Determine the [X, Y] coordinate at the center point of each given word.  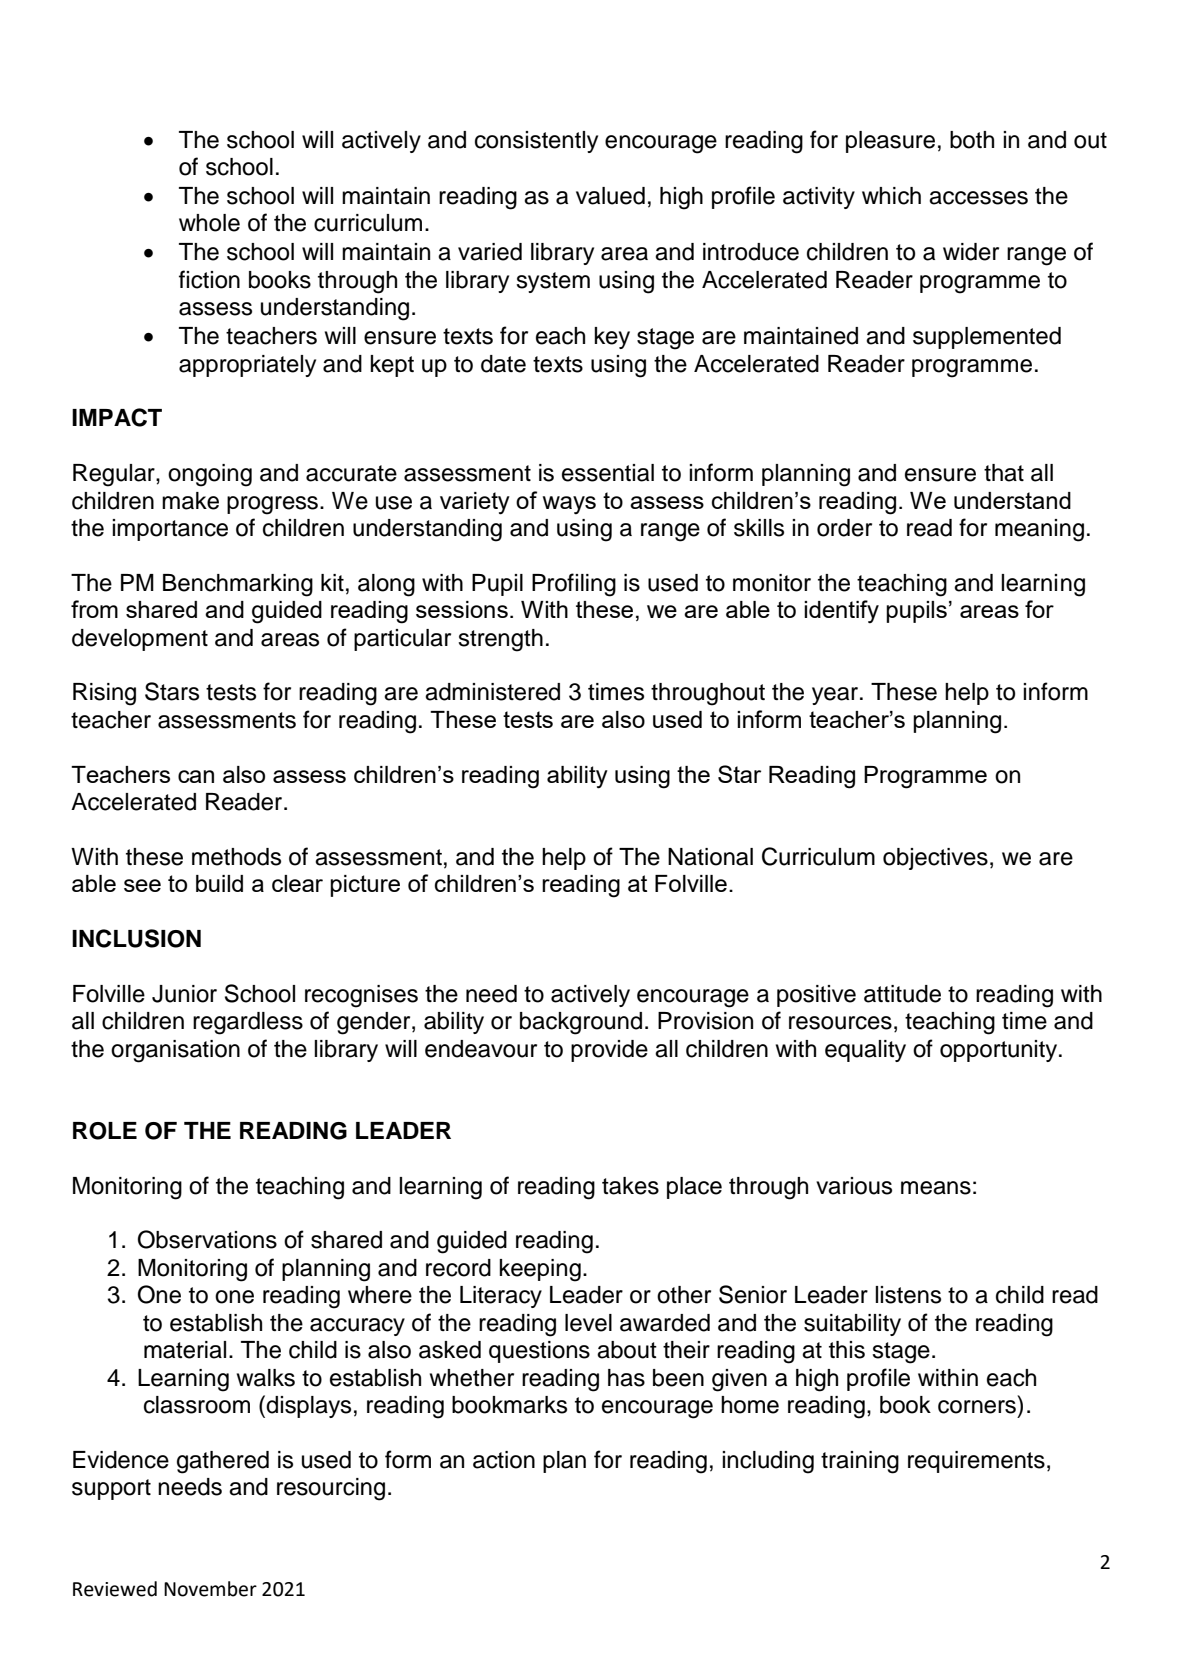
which [891, 196]
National [710, 857]
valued [610, 196]
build [219, 883]
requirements [976, 1462]
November [210, 1589]
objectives [935, 859]
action [504, 1460]
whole [209, 223]
